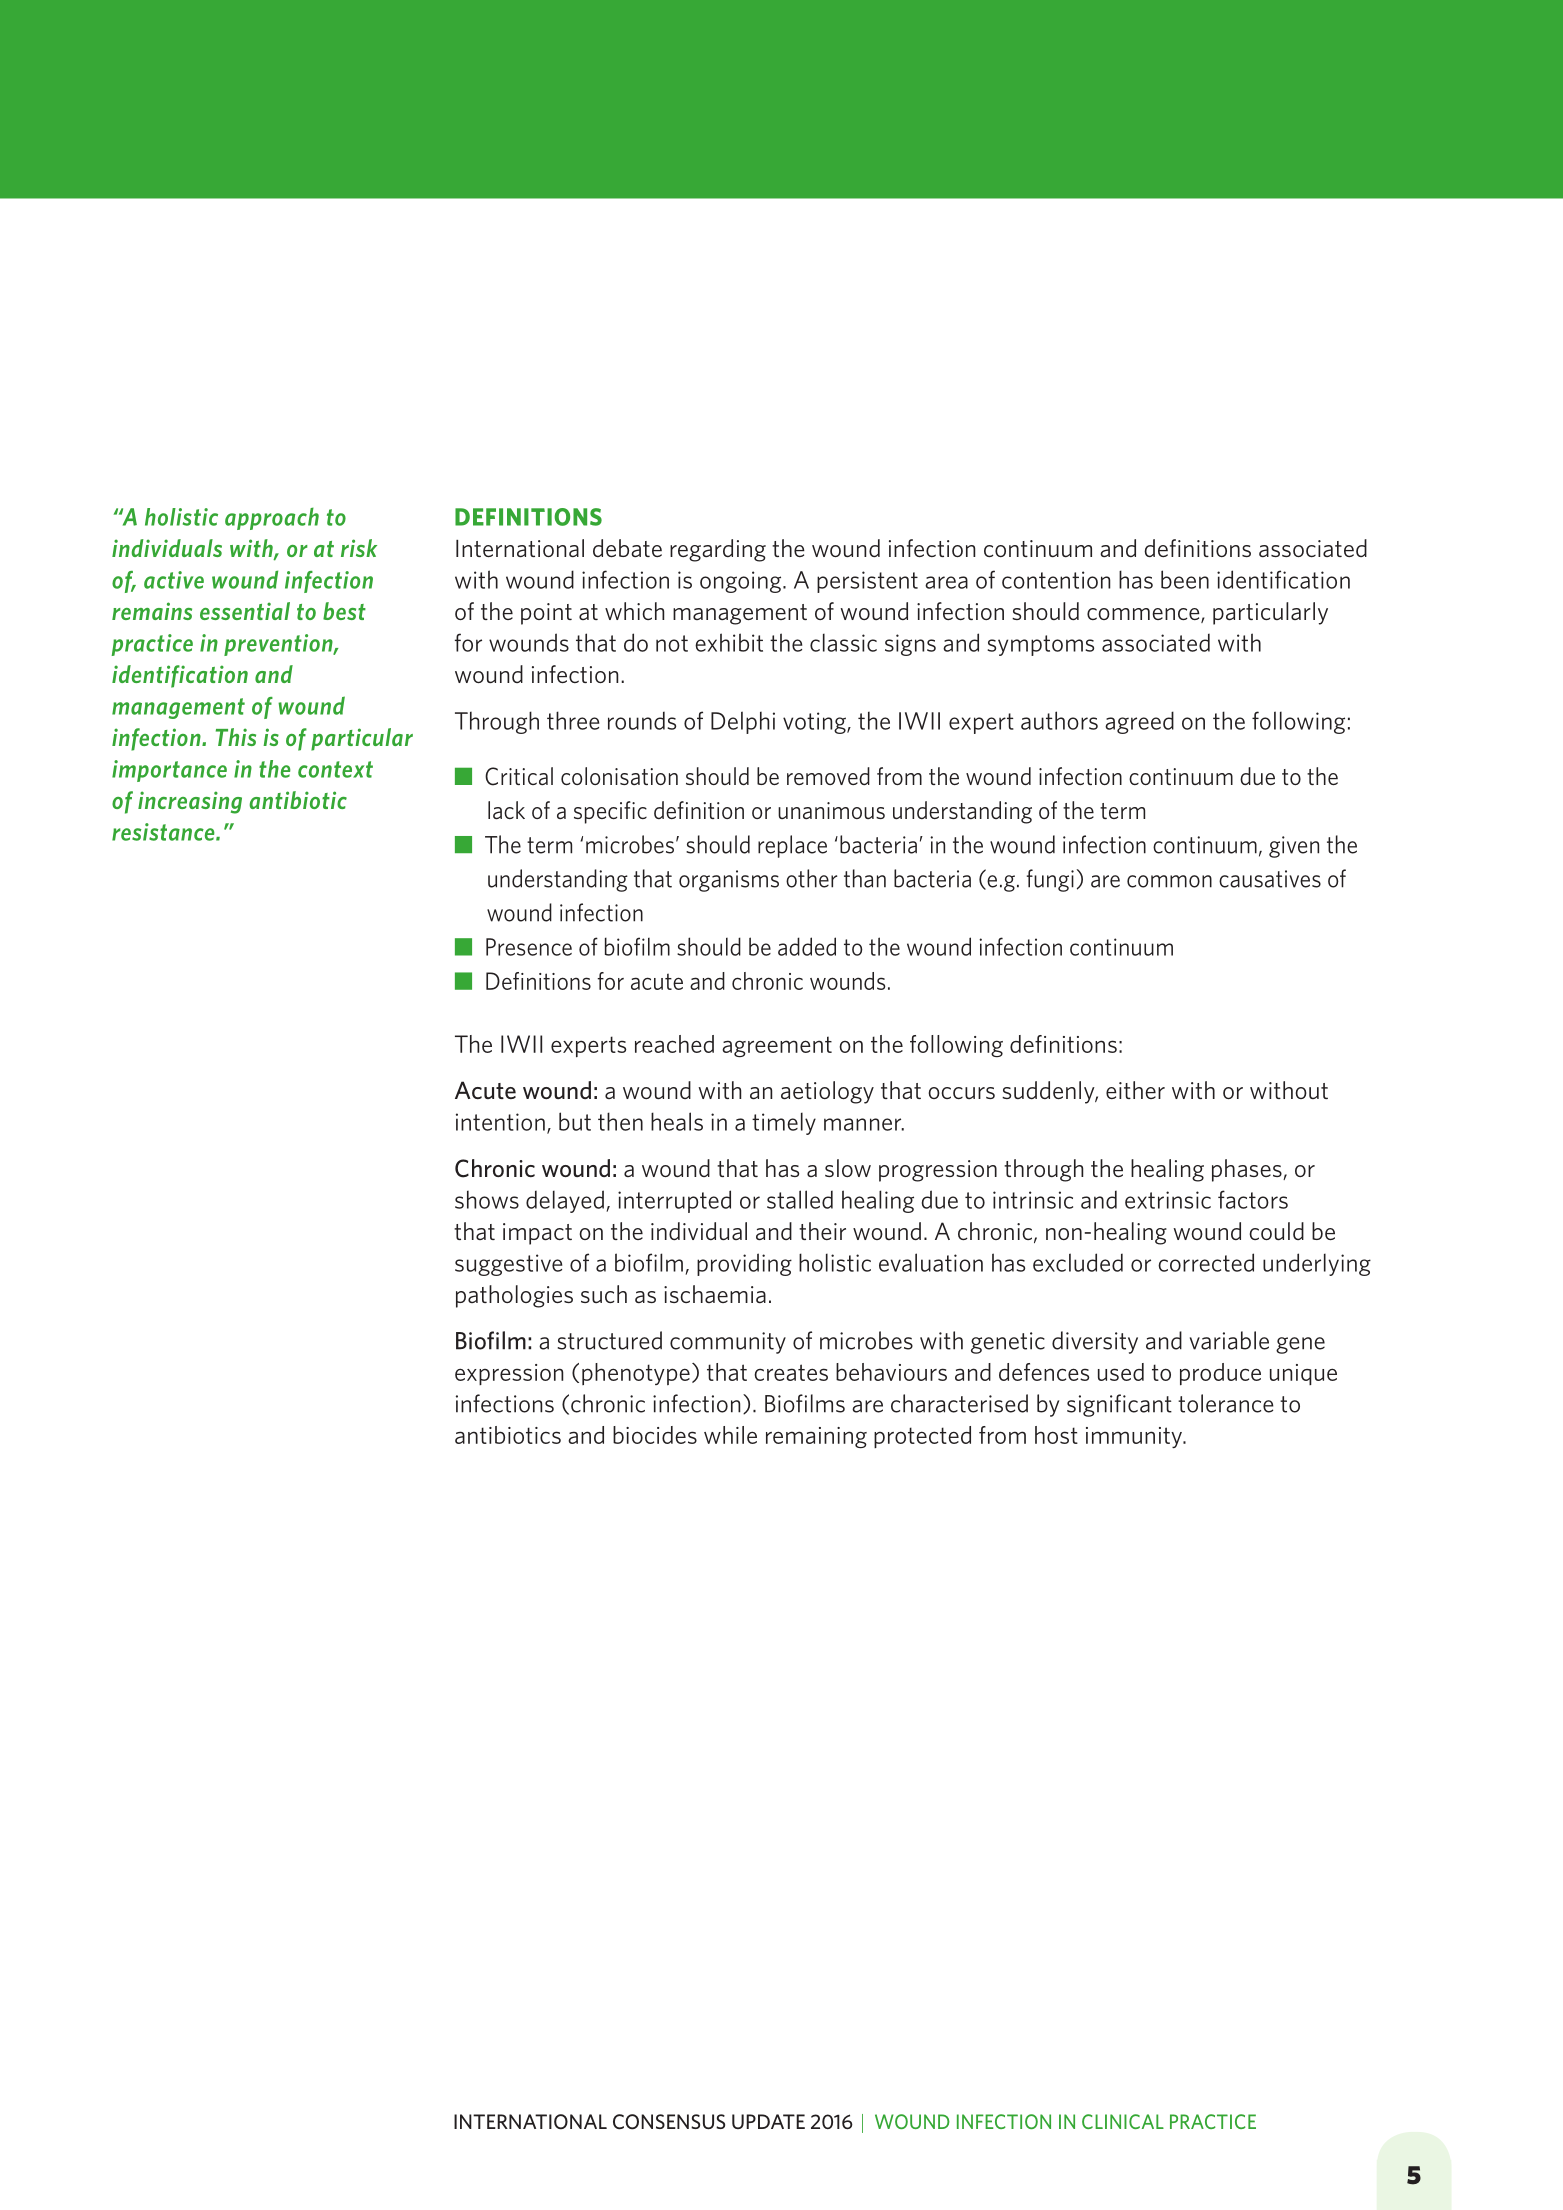 This document has height=2210, width=1563. What do you see at coordinates (768, 2121) in the document?
I see `UPDATE` at bounding box center [768, 2121].
